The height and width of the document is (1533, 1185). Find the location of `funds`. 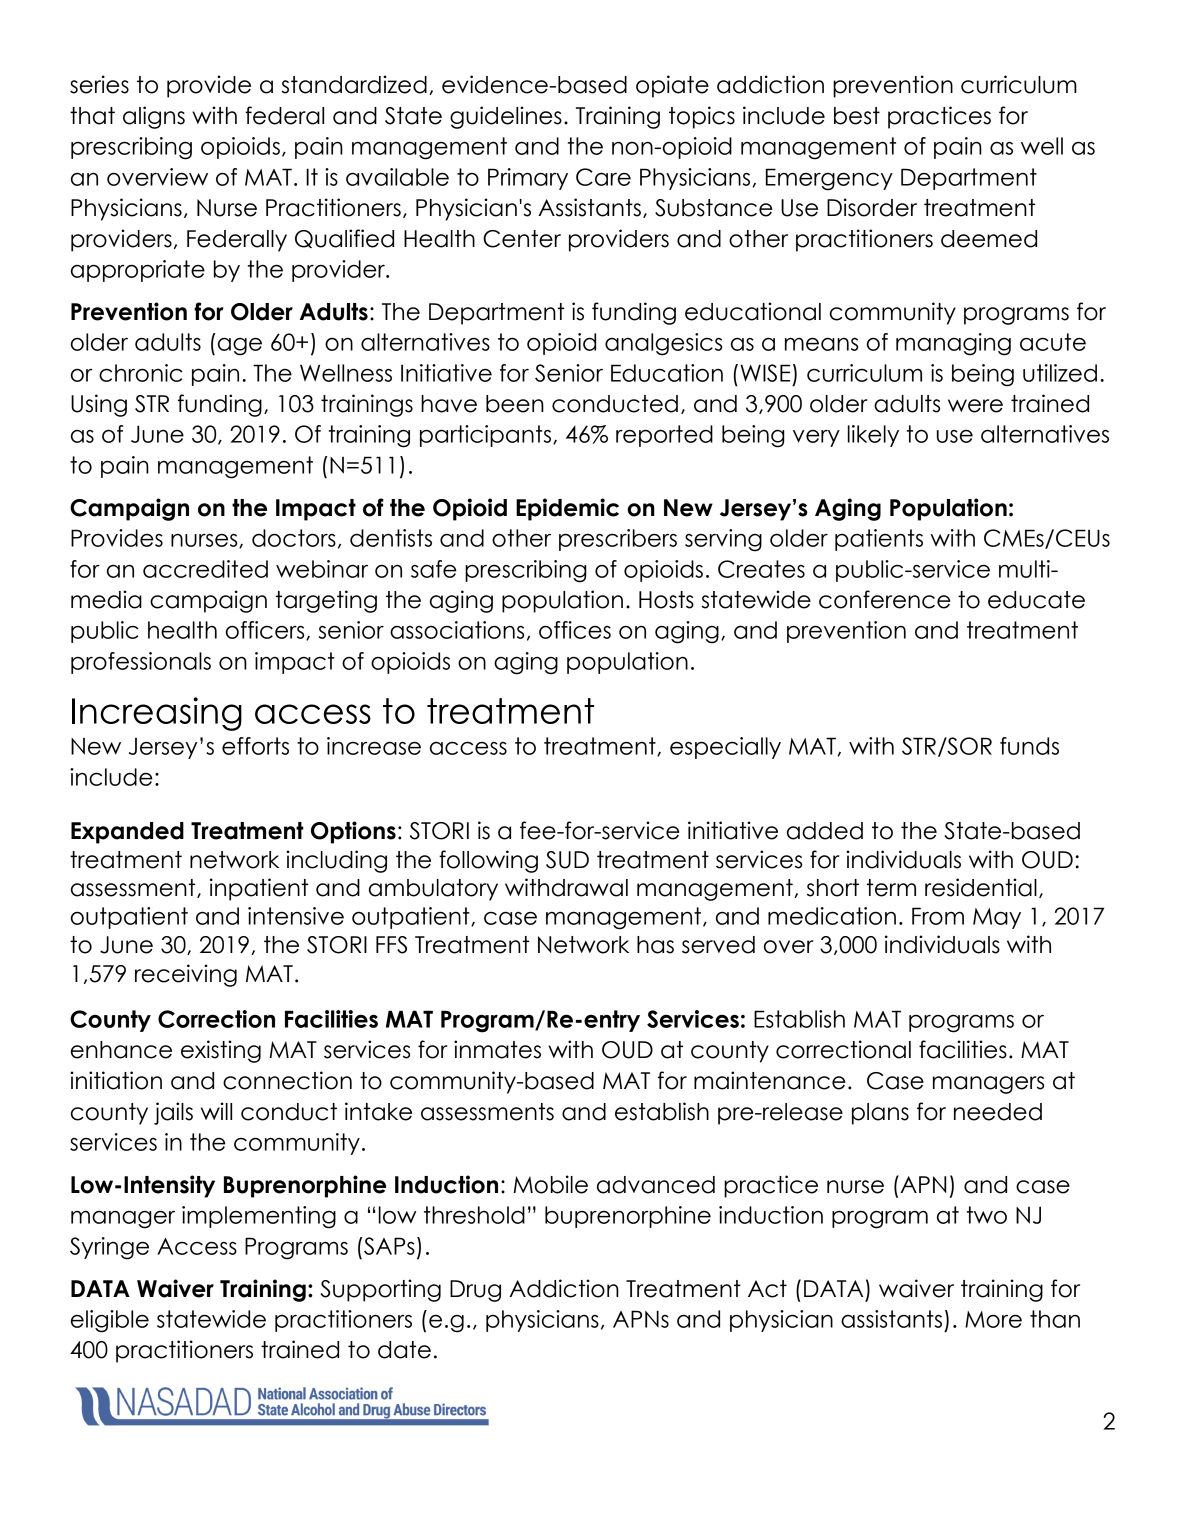

funds is located at coordinates (1029, 746).
